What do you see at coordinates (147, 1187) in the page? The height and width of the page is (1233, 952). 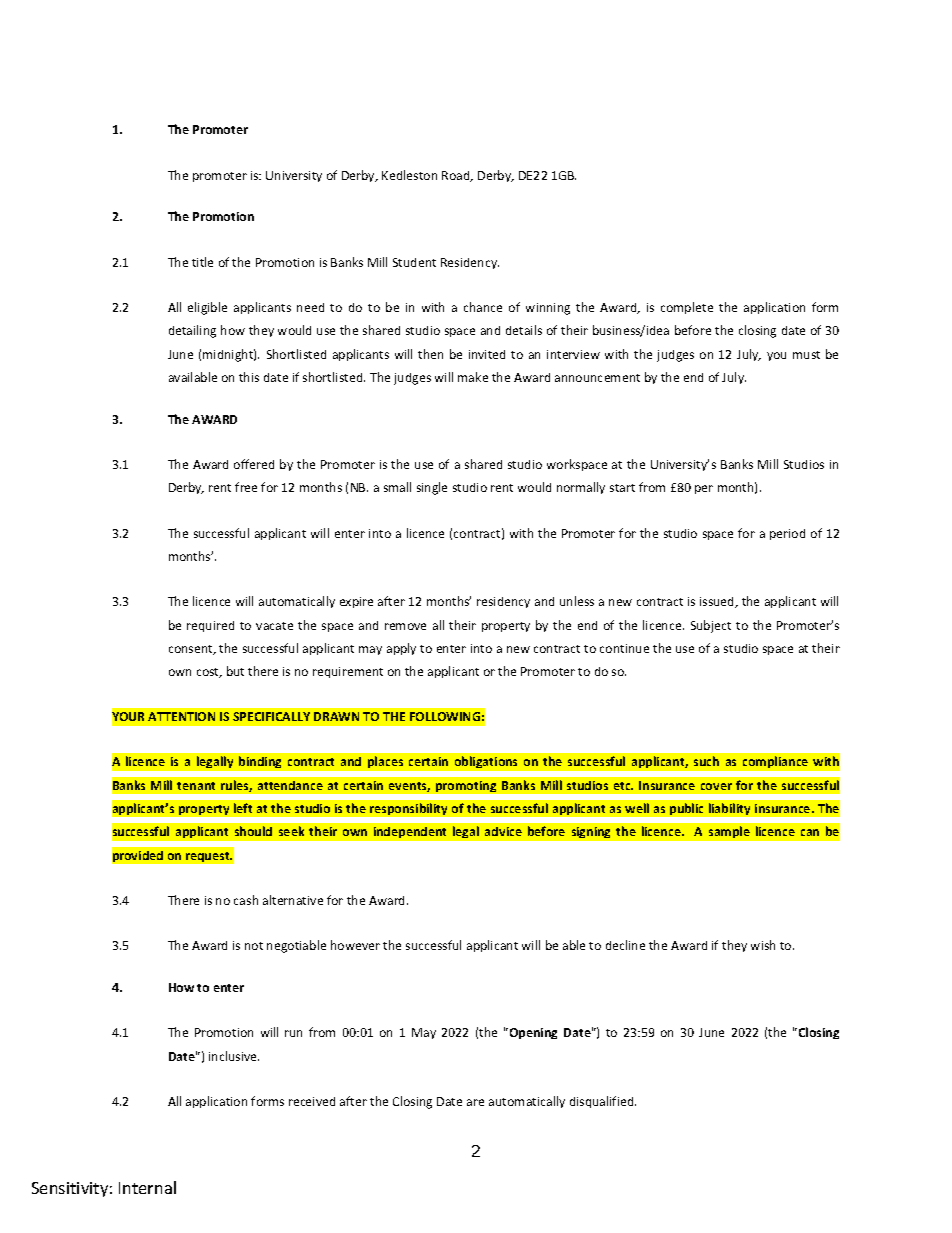 I see `Internal` at bounding box center [147, 1187].
